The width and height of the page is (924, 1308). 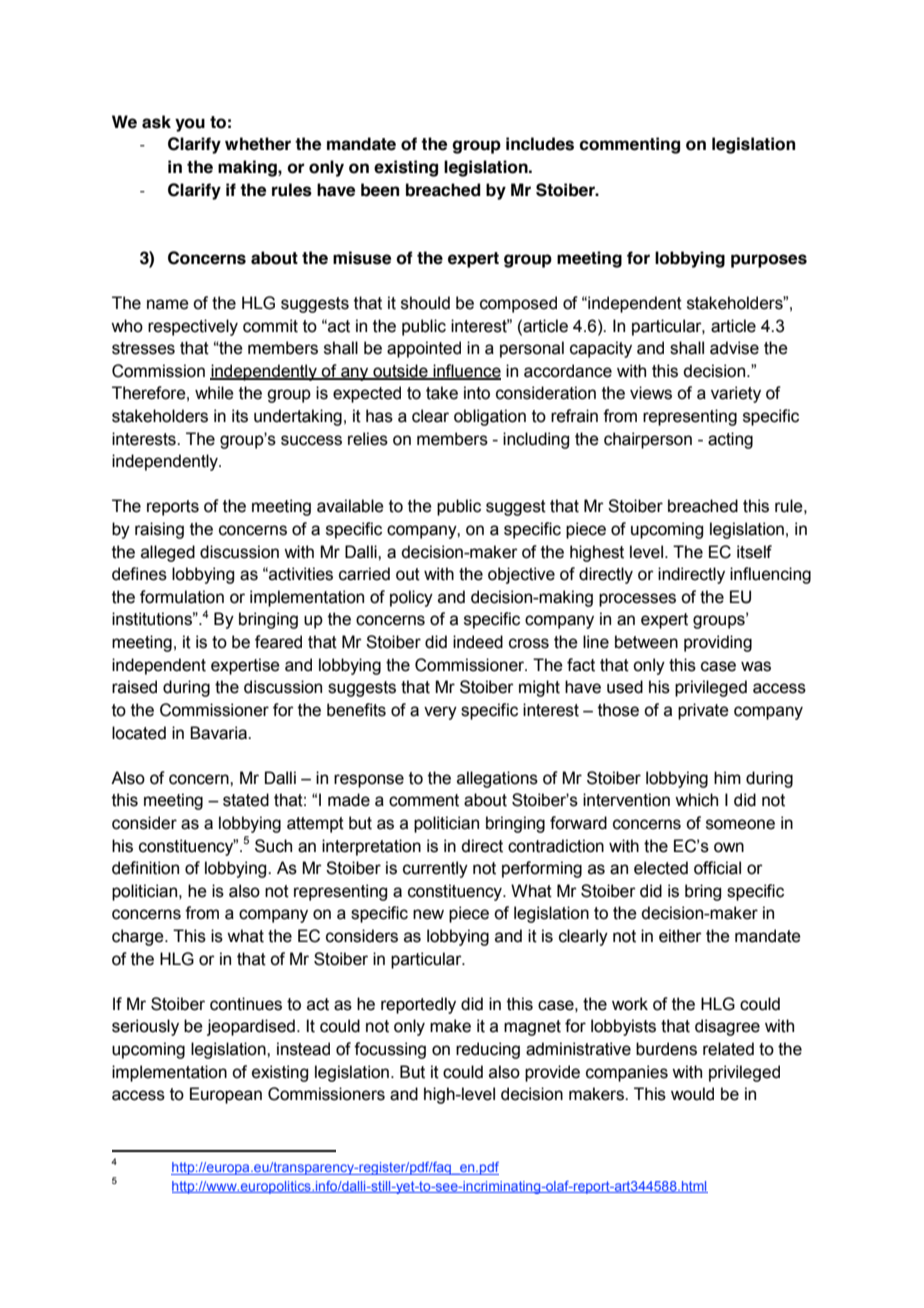 What do you see at coordinates (540, 144) in the page?
I see `includes` at bounding box center [540, 144].
